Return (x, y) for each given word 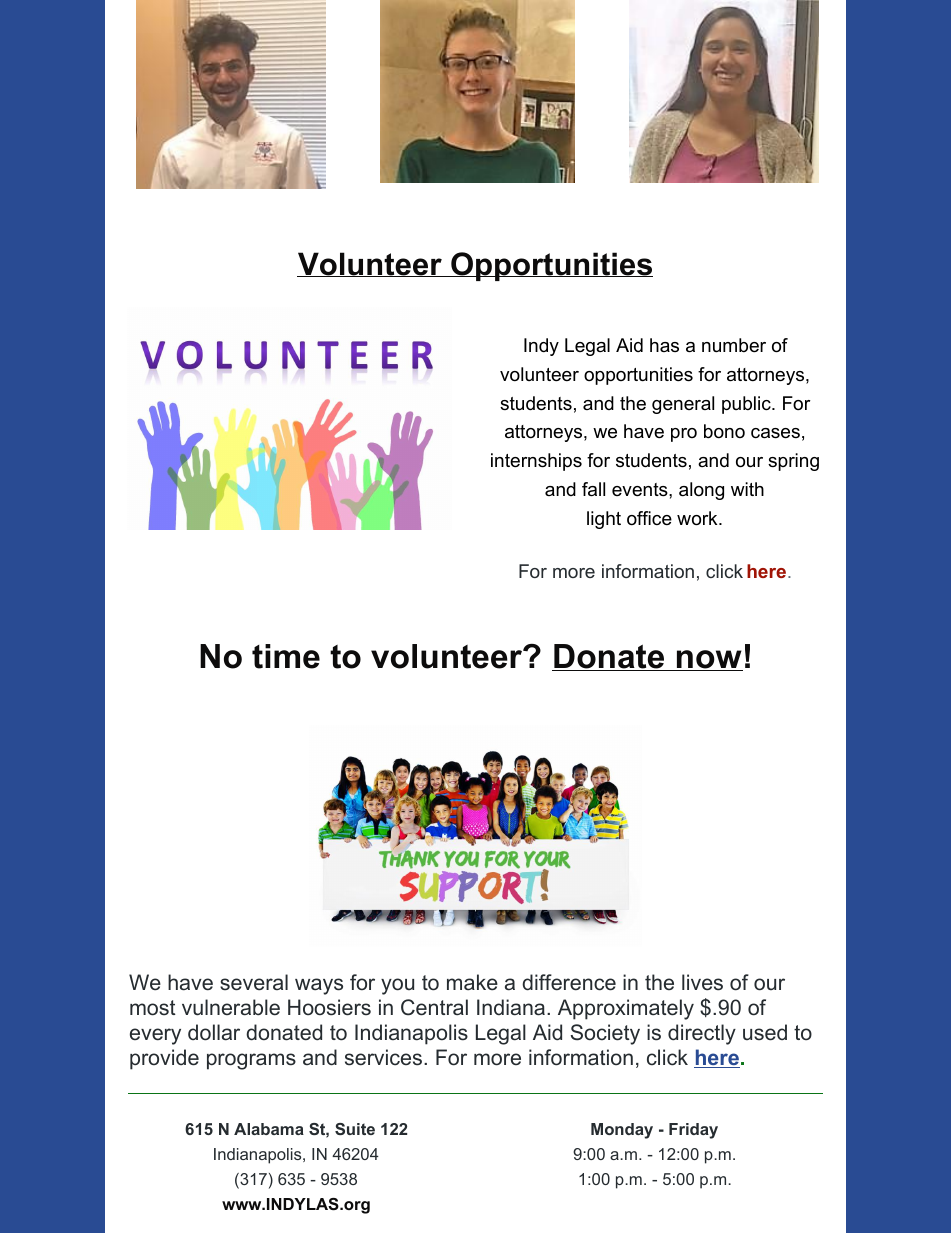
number (734, 345)
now (709, 660)
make (472, 982)
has (664, 345)
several (254, 982)
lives (702, 982)
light (604, 520)
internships (536, 462)
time (286, 656)
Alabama (269, 1129)
